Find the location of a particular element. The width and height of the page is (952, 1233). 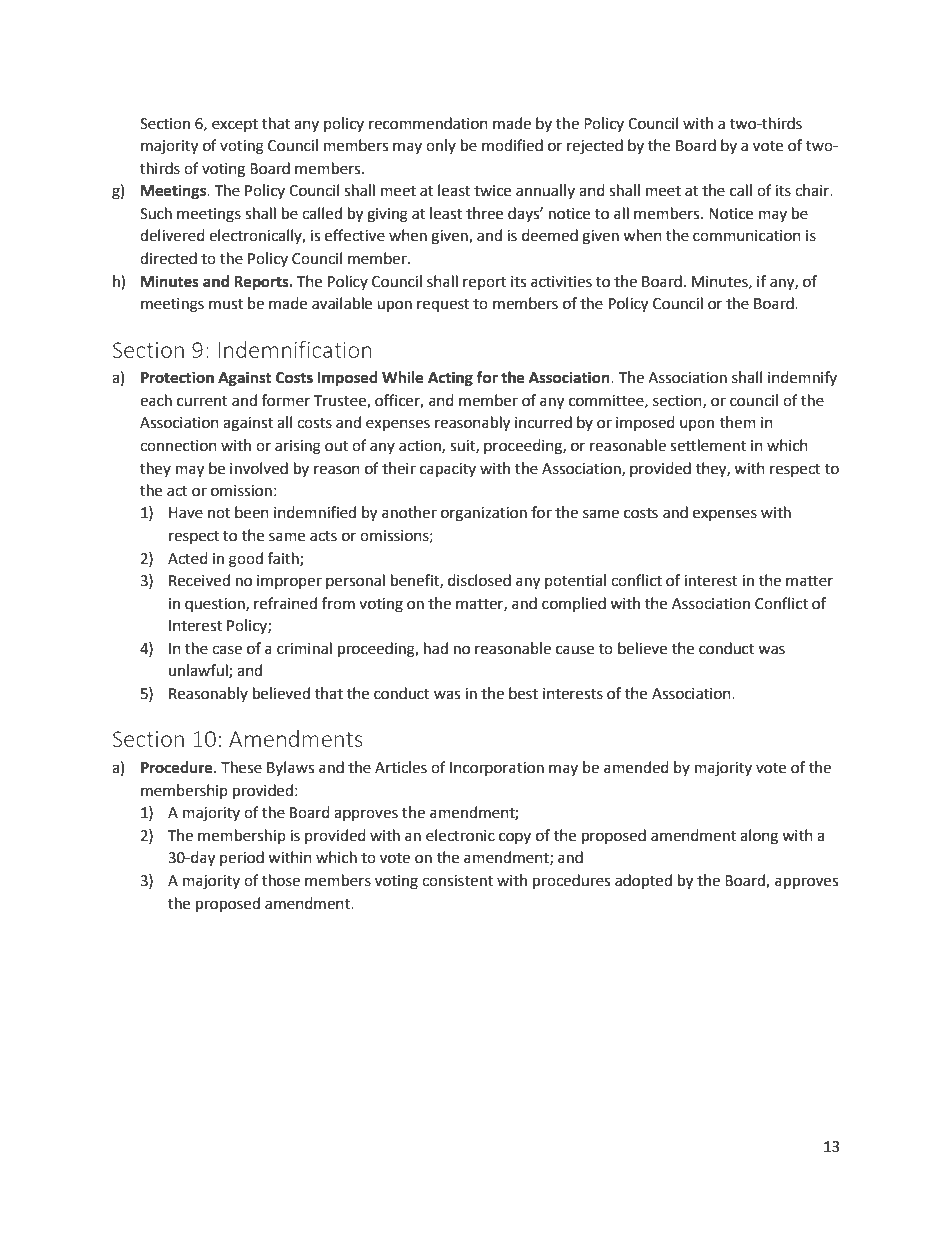

modified is located at coordinates (512, 145).
